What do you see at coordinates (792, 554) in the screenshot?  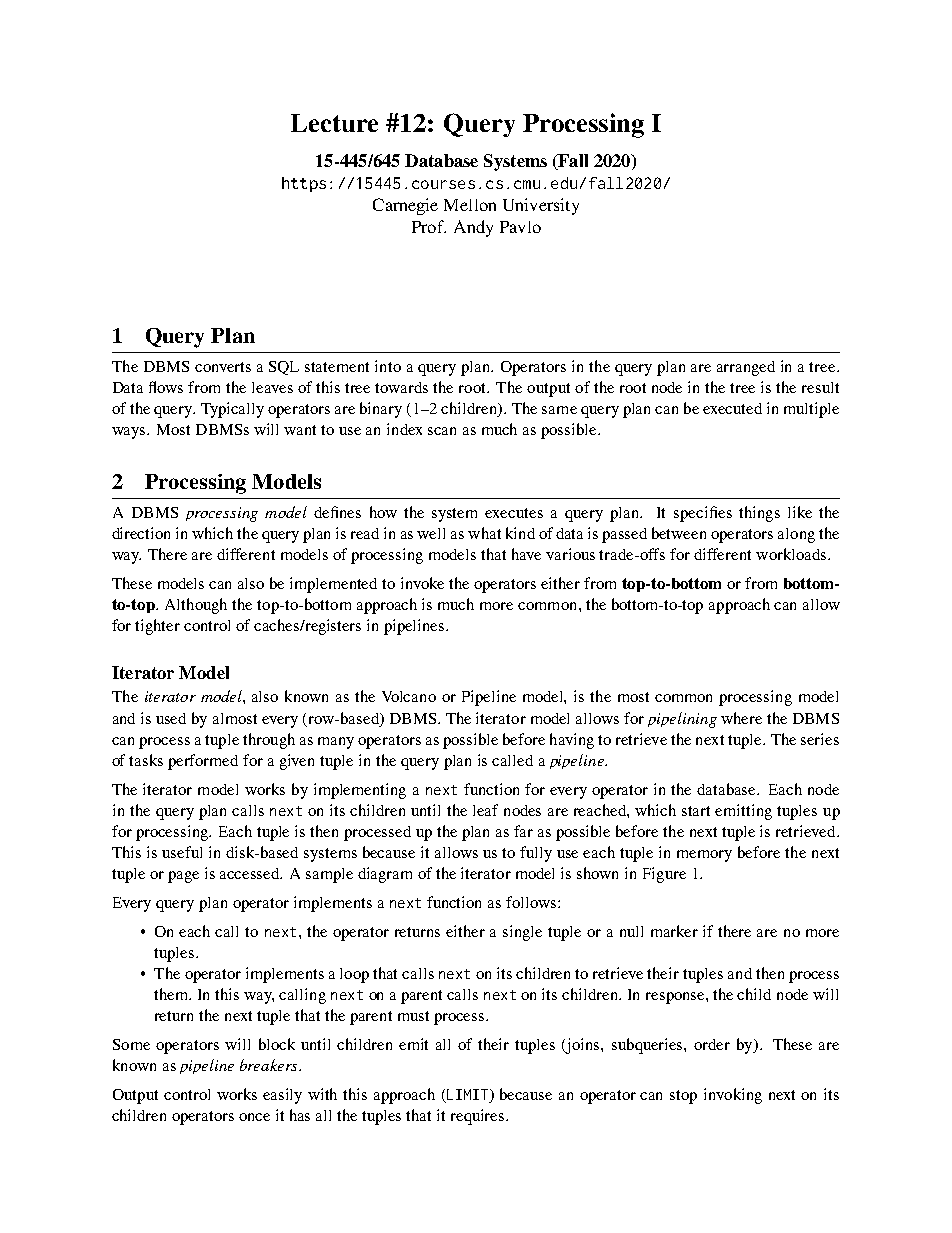 I see `workloads` at bounding box center [792, 554].
